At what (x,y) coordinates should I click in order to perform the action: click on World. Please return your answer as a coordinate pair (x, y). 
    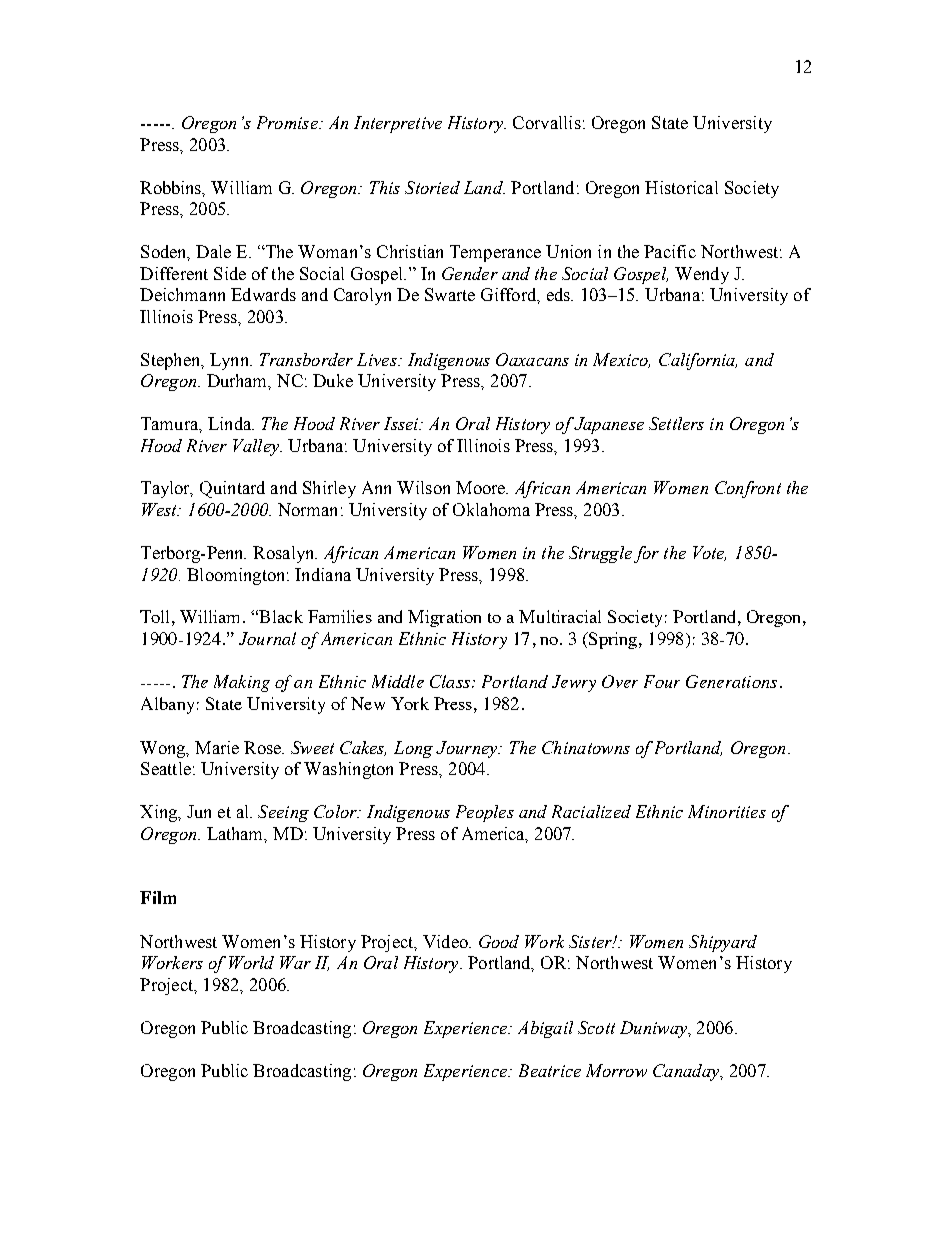
    Looking at the image, I should click on (251, 962).
